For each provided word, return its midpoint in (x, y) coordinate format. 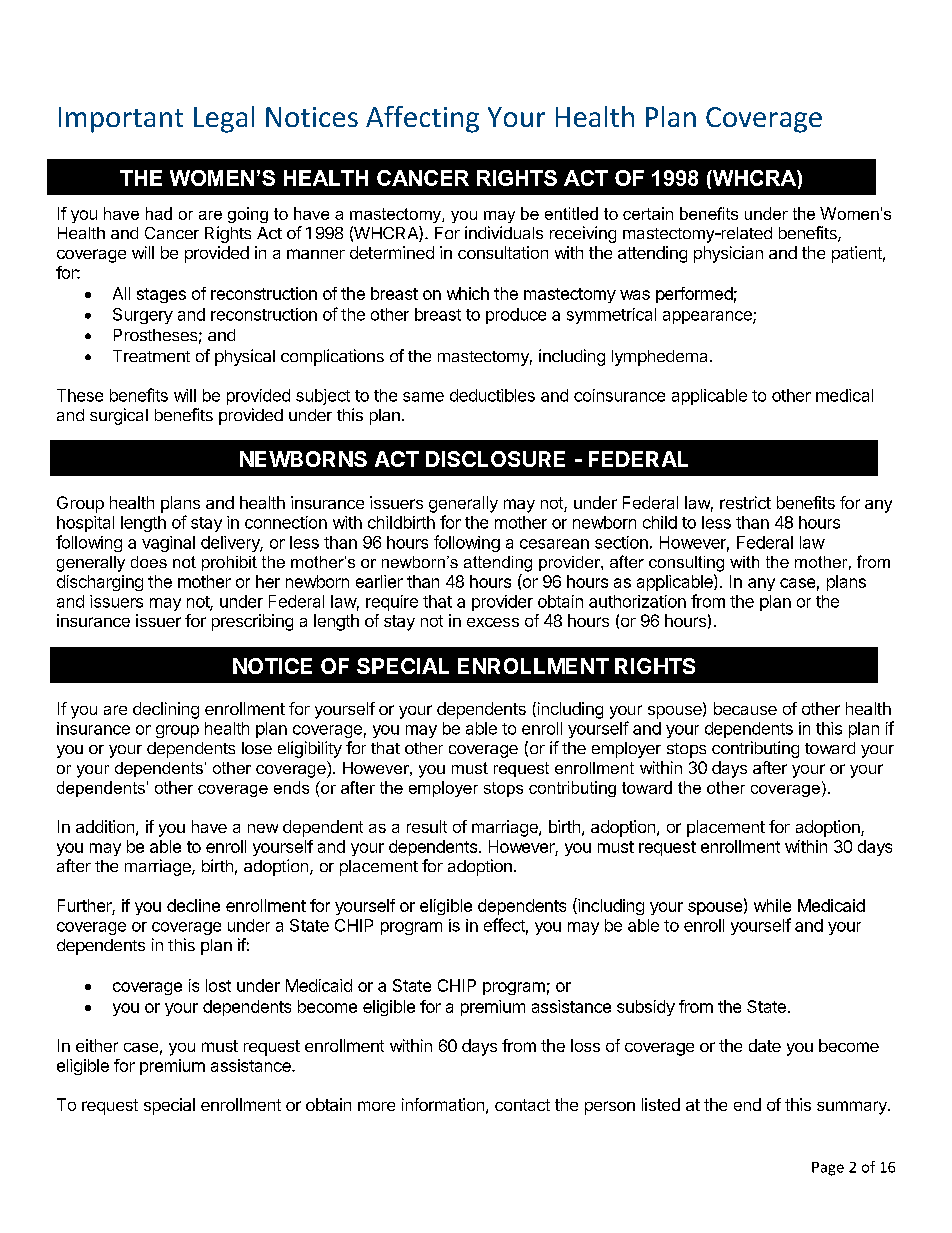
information (443, 1104)
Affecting (422, 119)
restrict (745, 502)
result (427, 826)
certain (648, 213)
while (772, 905)
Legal (224, 119)
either (97, 1045)
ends (291, 787)
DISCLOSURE (495, 459)
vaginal (168, 544)
